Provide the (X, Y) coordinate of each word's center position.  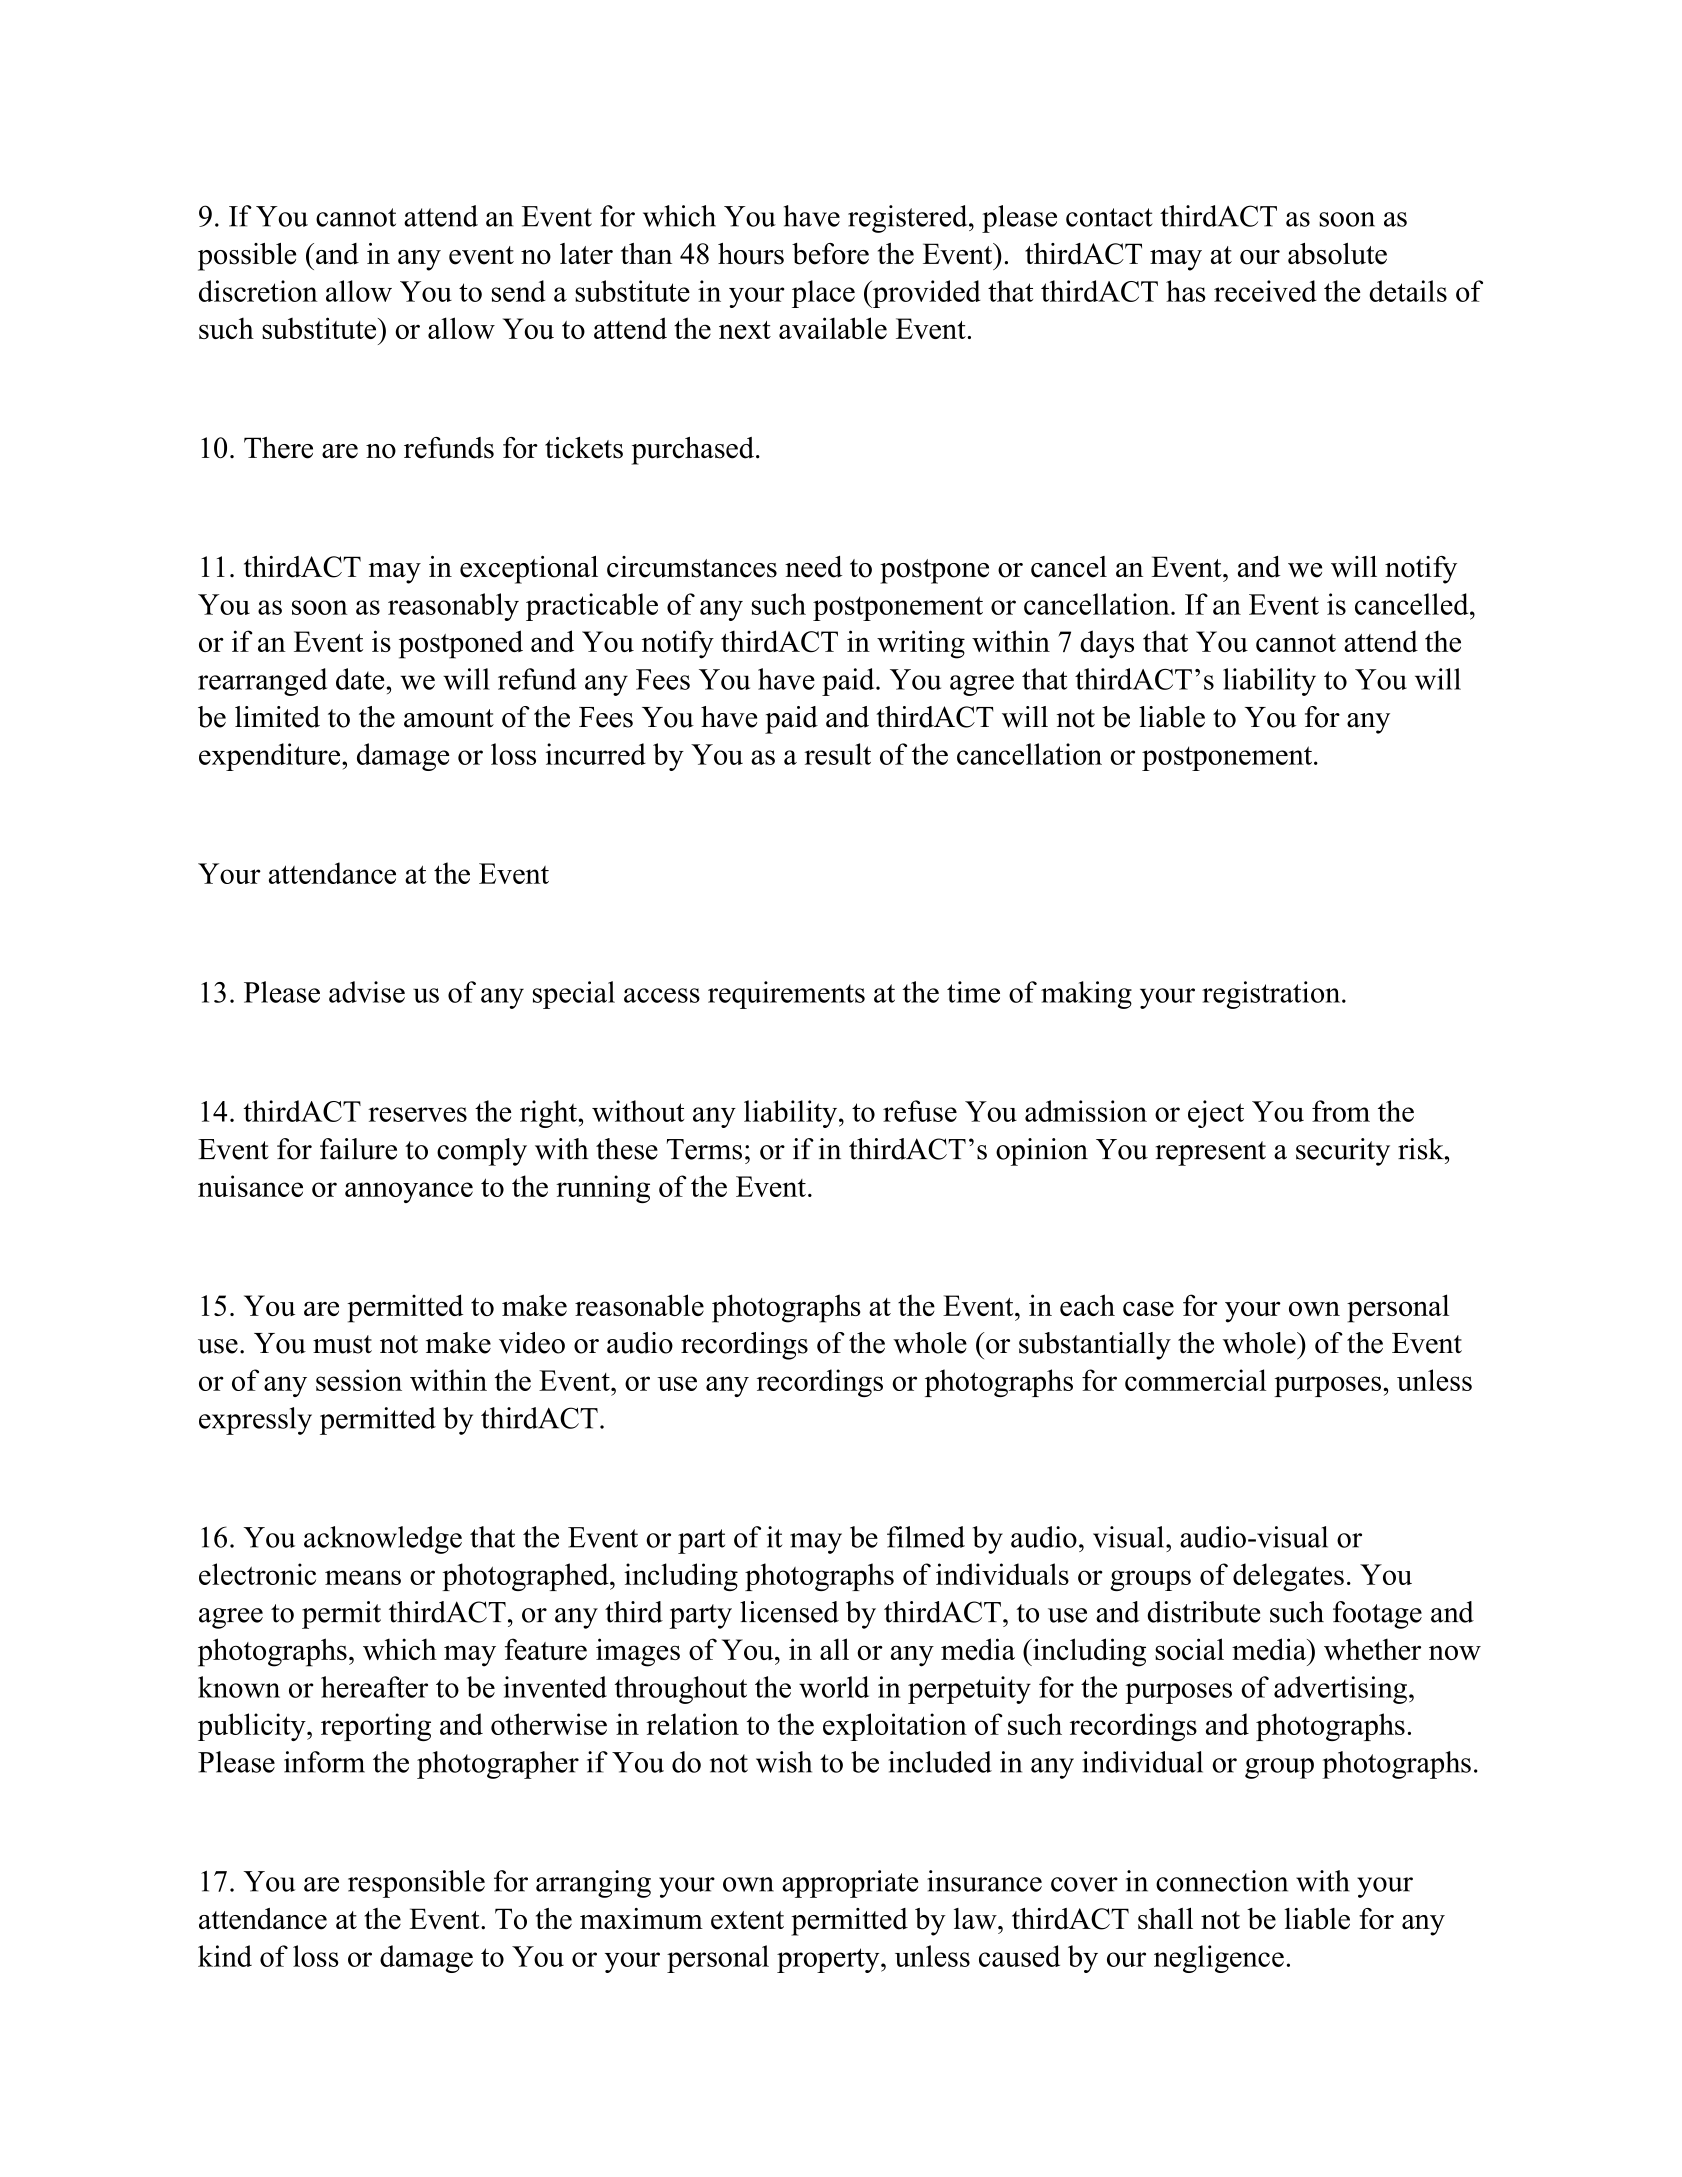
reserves (417, 1114)
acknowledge (383, 1540)
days (1107, 644)
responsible (416, 1884)
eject (1216, 1114)
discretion (258, 291)
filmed (926, 1537)
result (837, 754)
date (360, 679)
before (830, 254)
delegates (1288, 1577)
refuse (920, 1111)
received (1265, 291)
